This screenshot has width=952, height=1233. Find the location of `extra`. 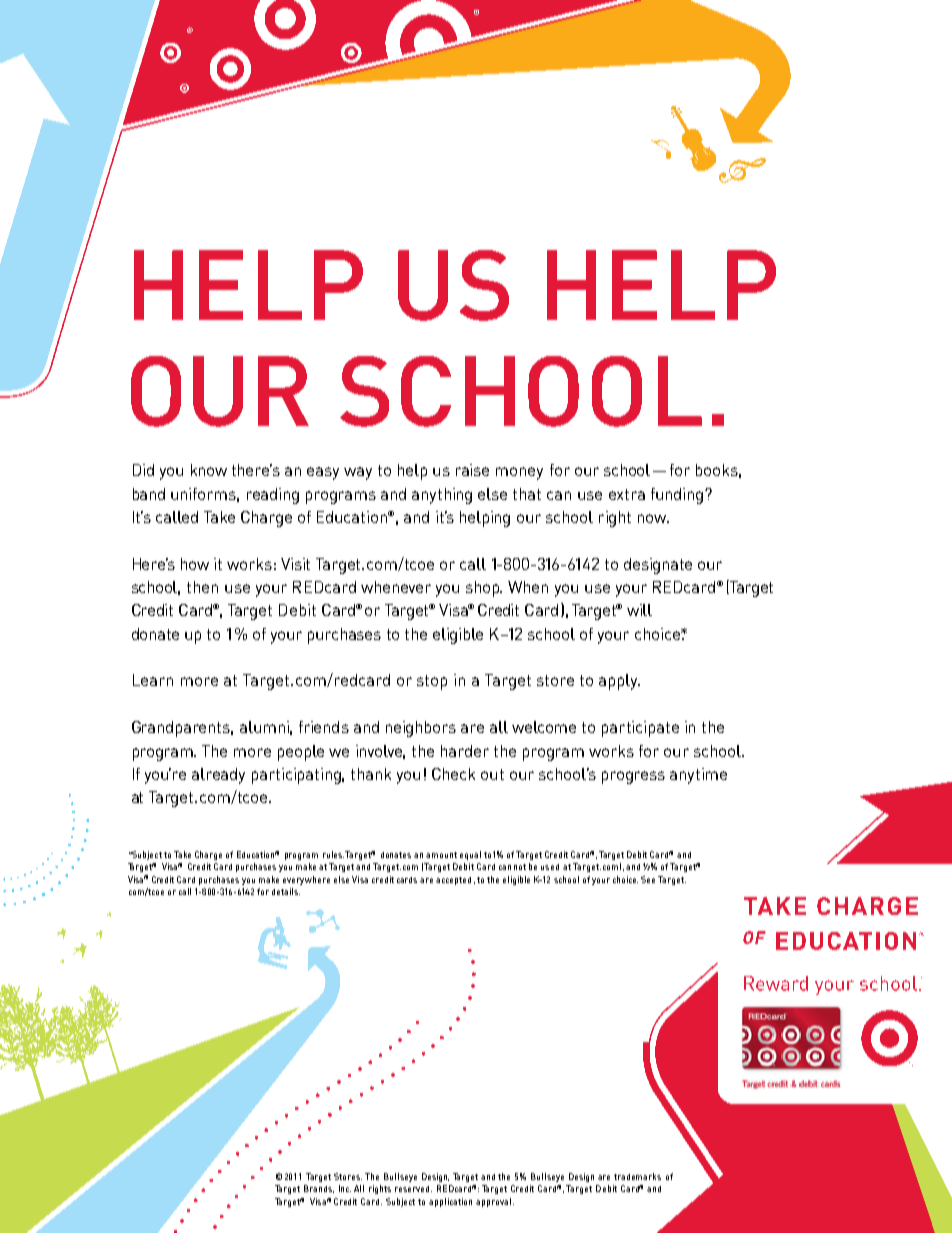

extra is located at coordinates (627, 494).
